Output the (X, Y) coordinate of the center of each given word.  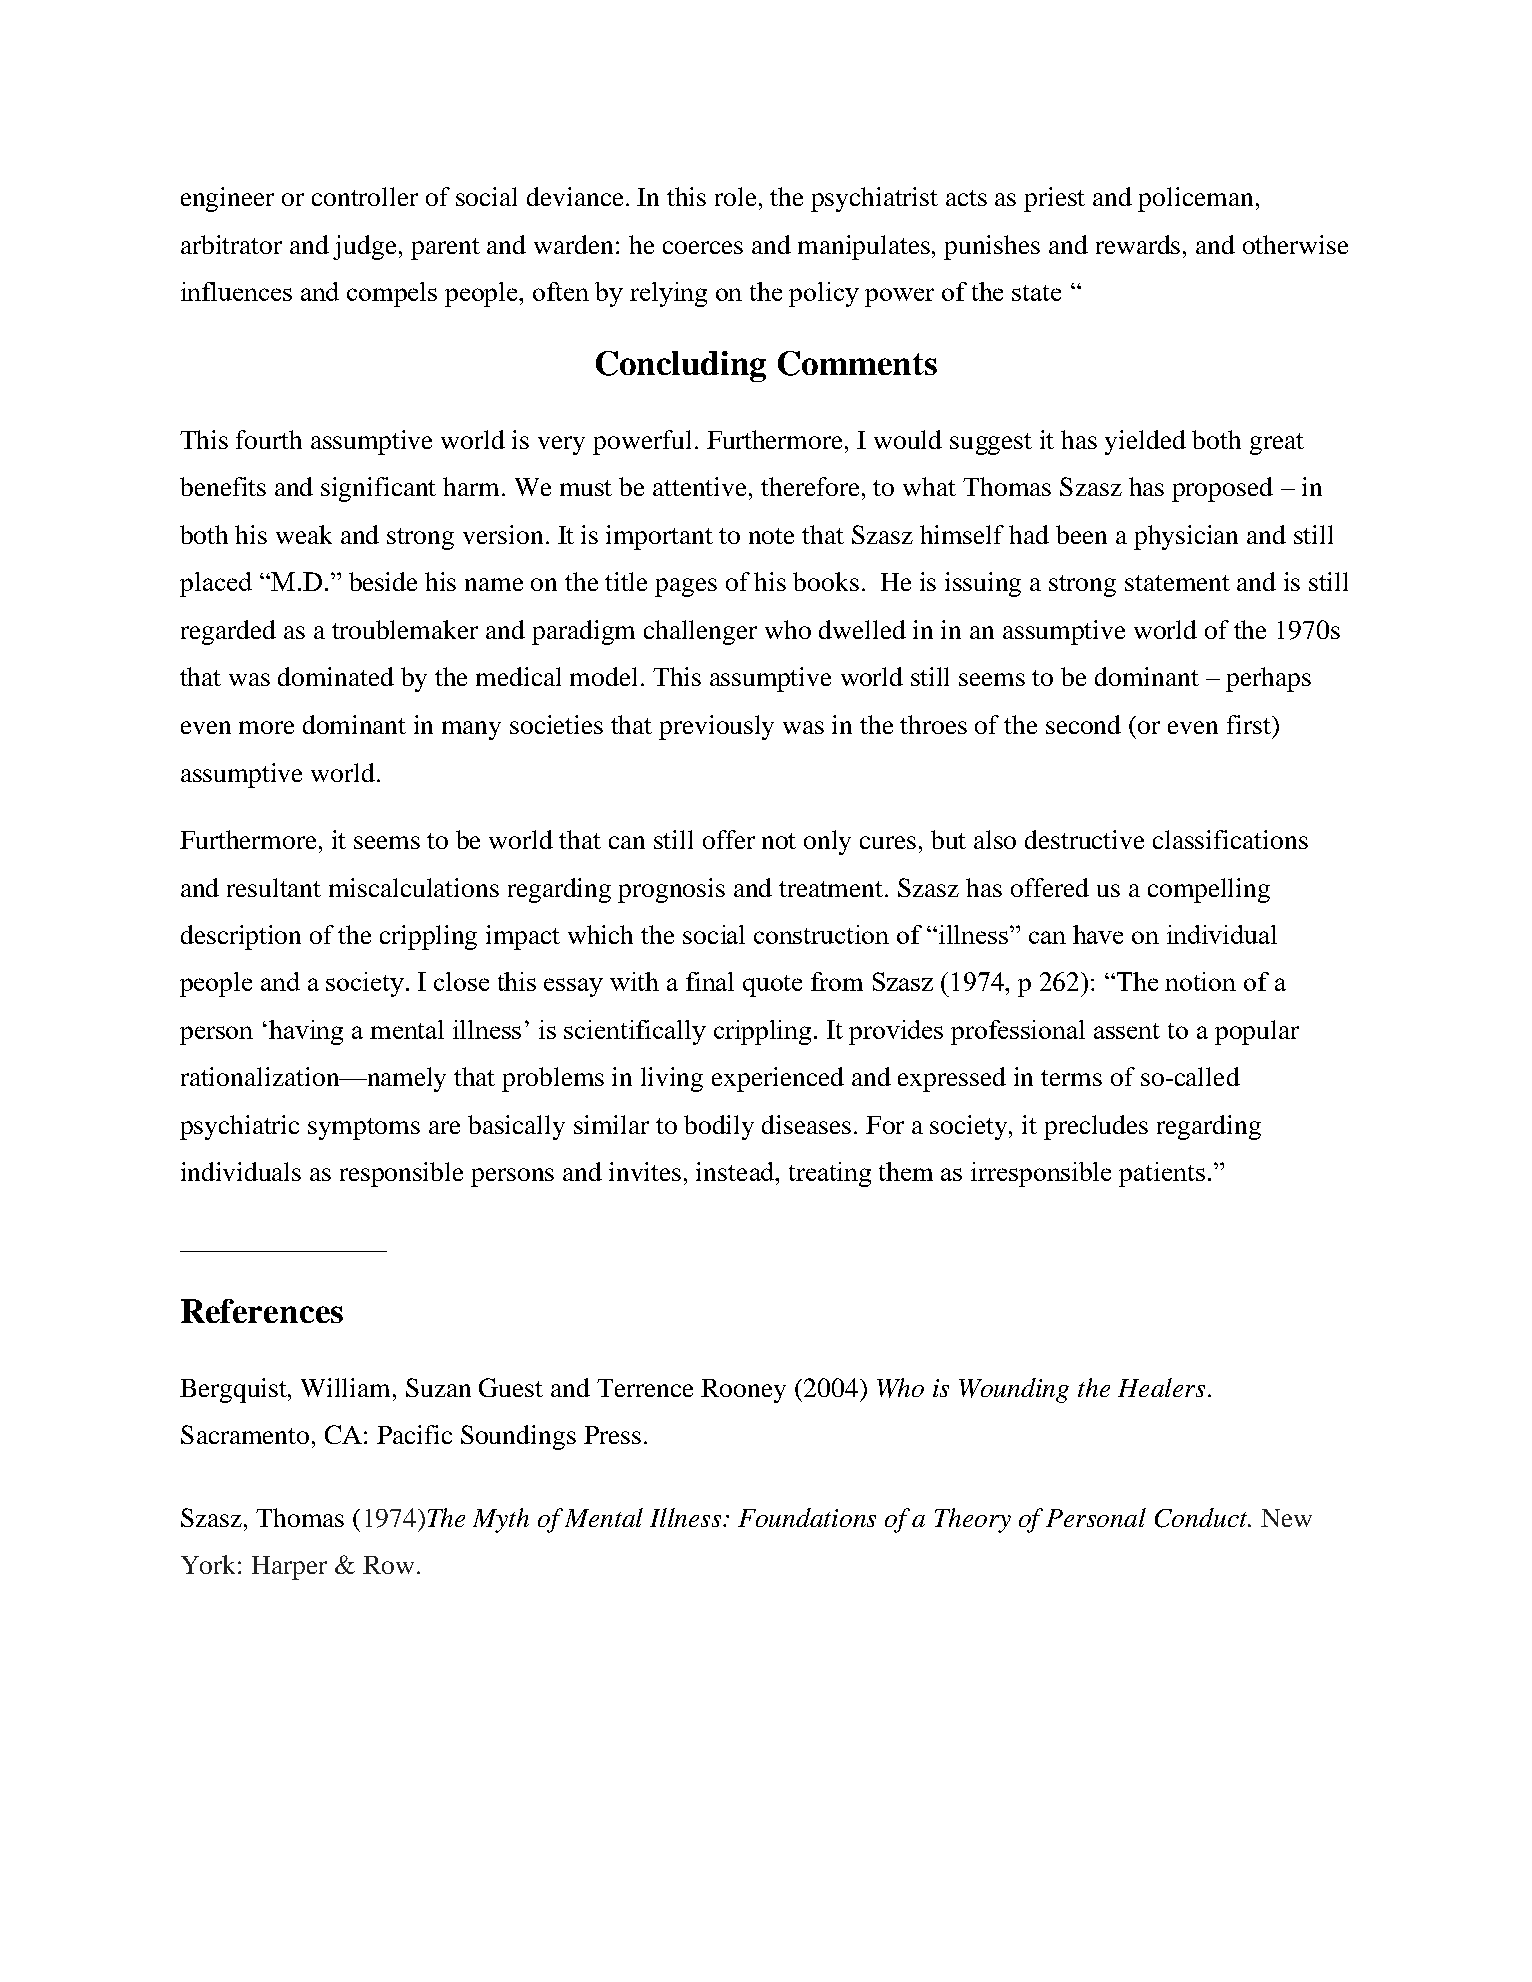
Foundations (807, 1517)
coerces (703, 247)
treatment (832, 889)
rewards (1138, 244)
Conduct (1202, 1518)
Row (388, 1565)
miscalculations (414, 887)
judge (366, 247)
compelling (1209, 890)
